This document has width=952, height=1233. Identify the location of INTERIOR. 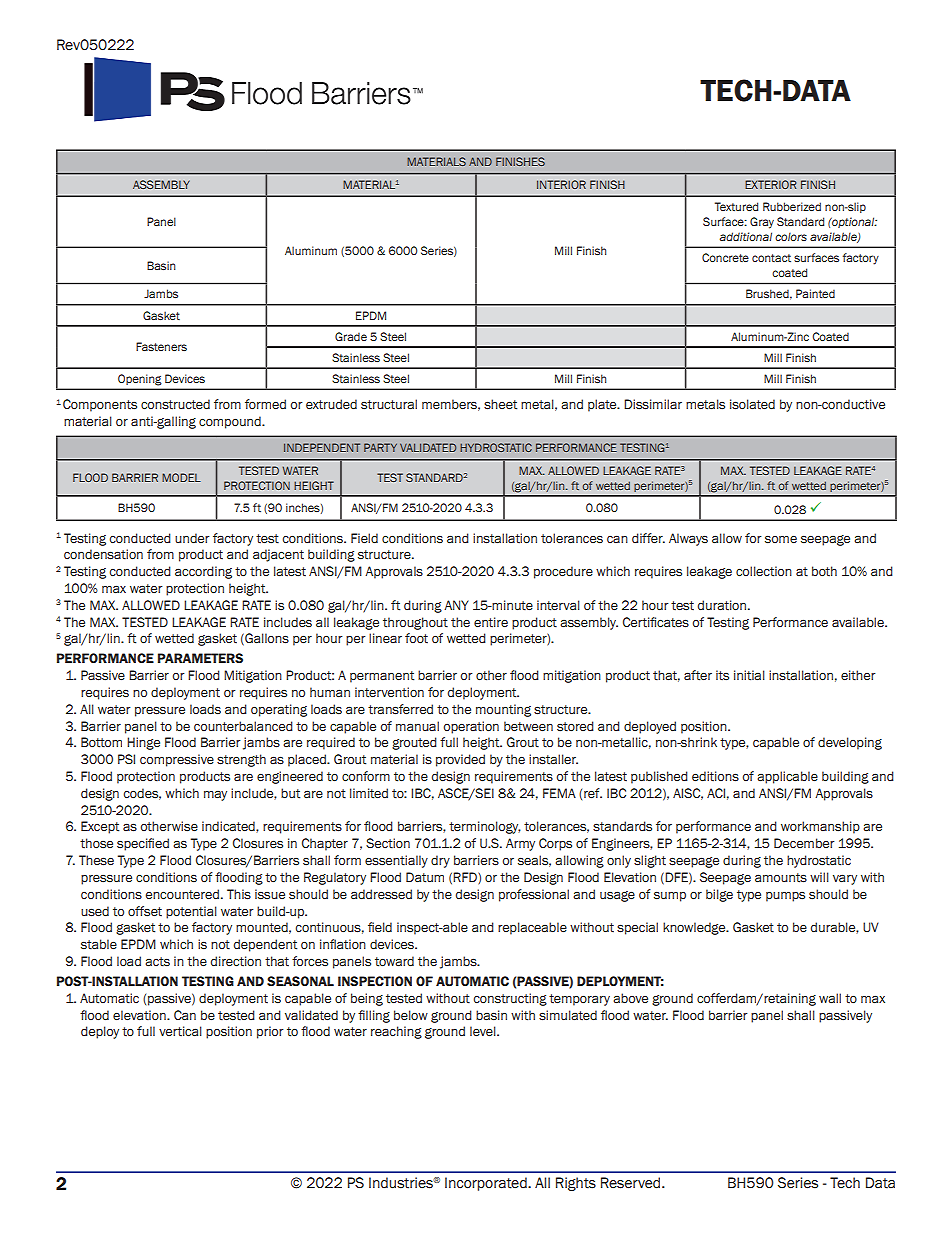
(561, 184).
